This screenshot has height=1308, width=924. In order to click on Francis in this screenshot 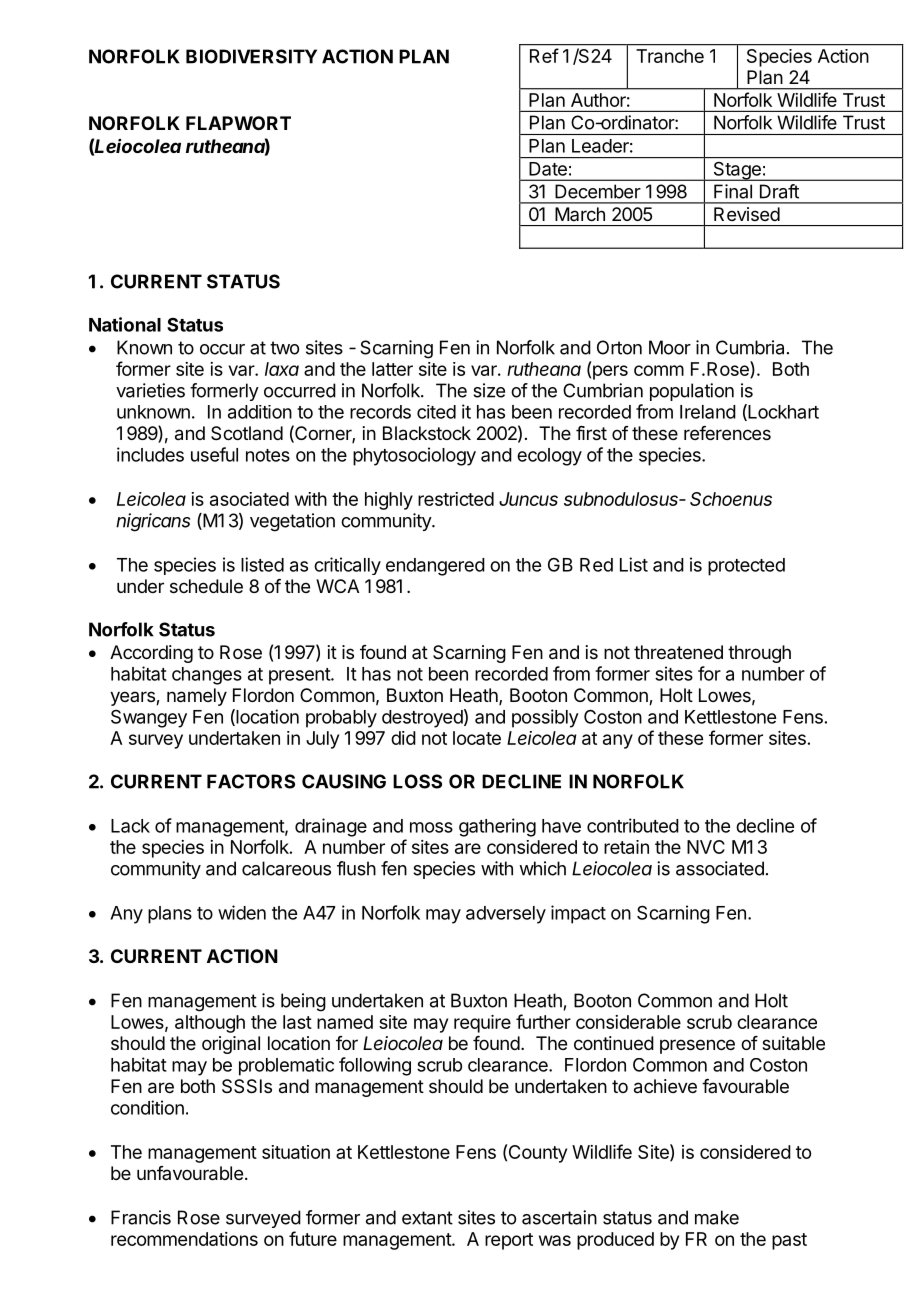, I will do `click(141, 1217)`.
